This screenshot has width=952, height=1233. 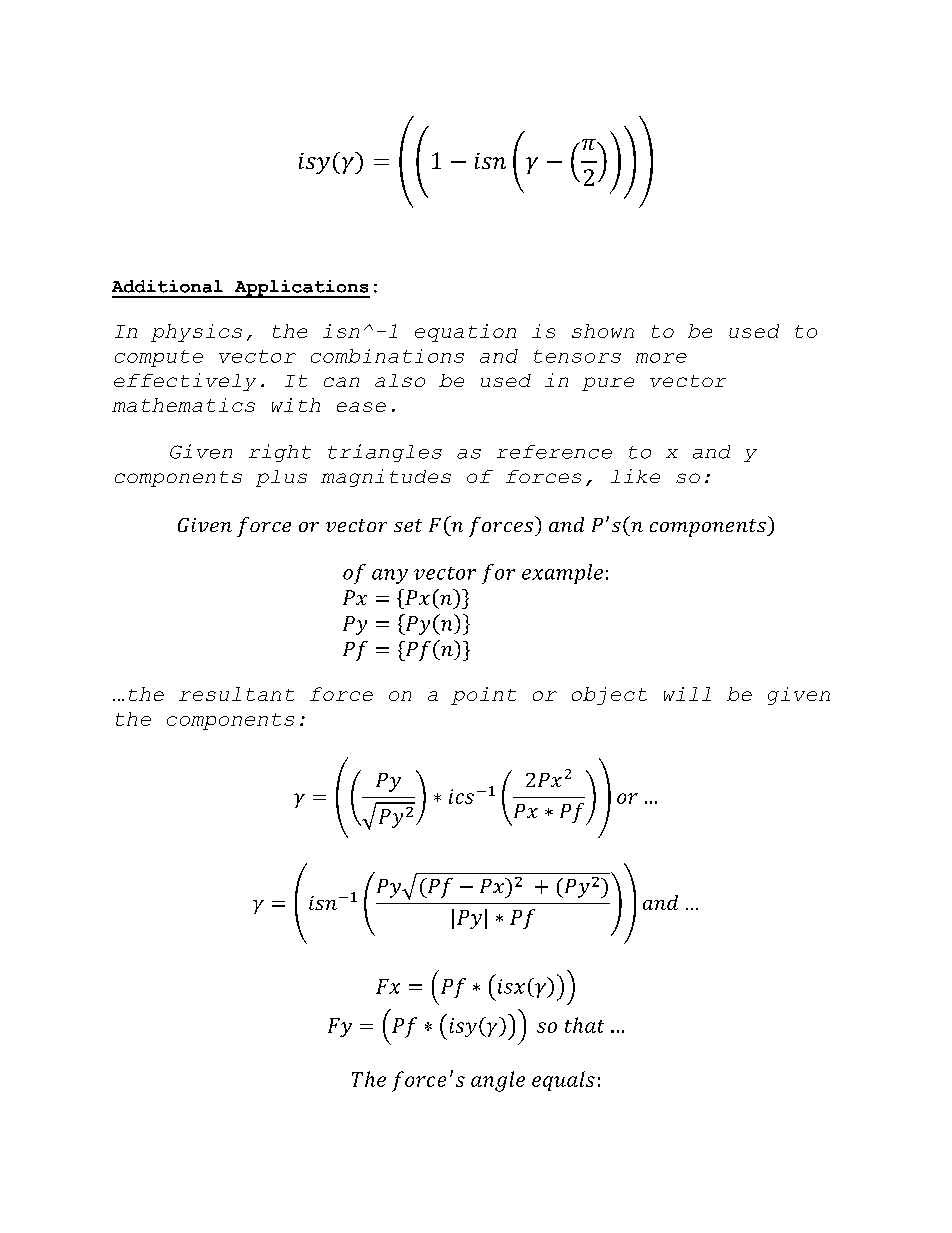 What do you see at coordinates (281, 478) in the screenshot?
I see `plus` at bounding box center [281, 478].
